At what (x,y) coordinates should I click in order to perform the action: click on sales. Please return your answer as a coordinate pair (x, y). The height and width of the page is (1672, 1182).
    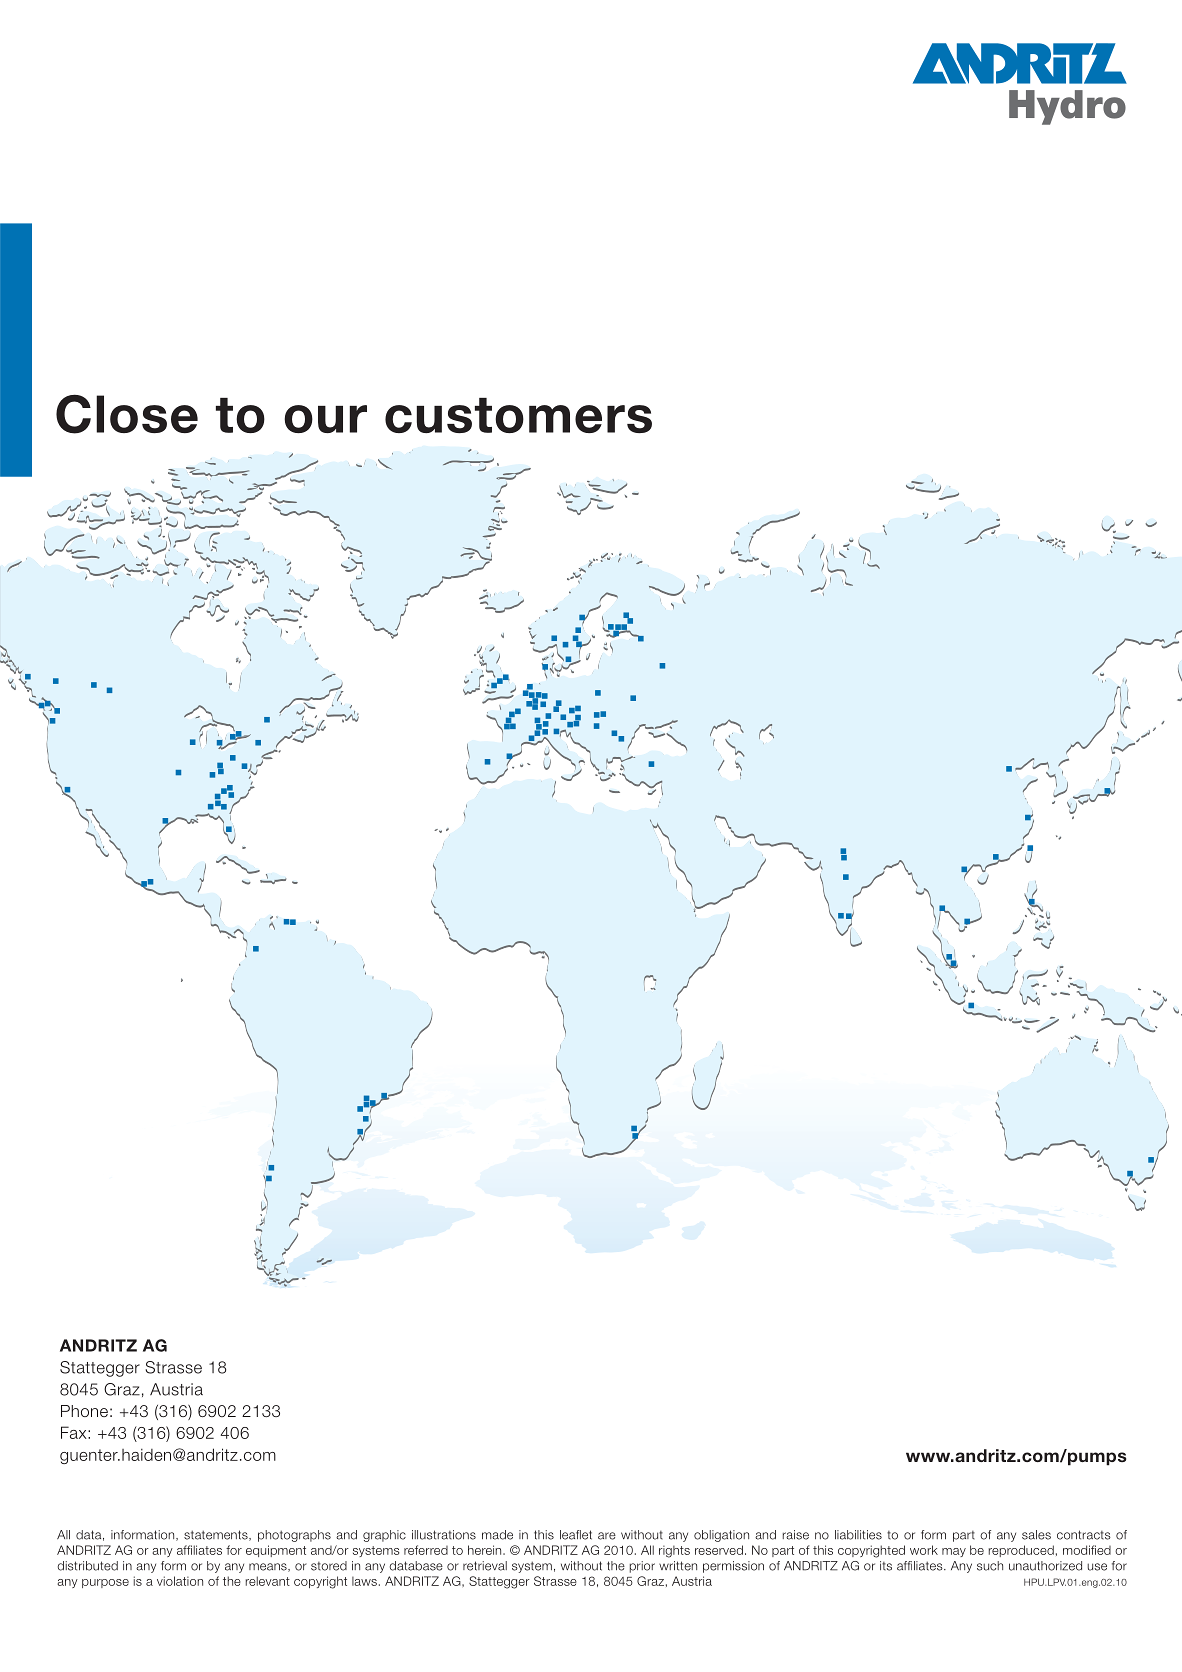
    Looking at the image, I should click on (1036, 1535).
